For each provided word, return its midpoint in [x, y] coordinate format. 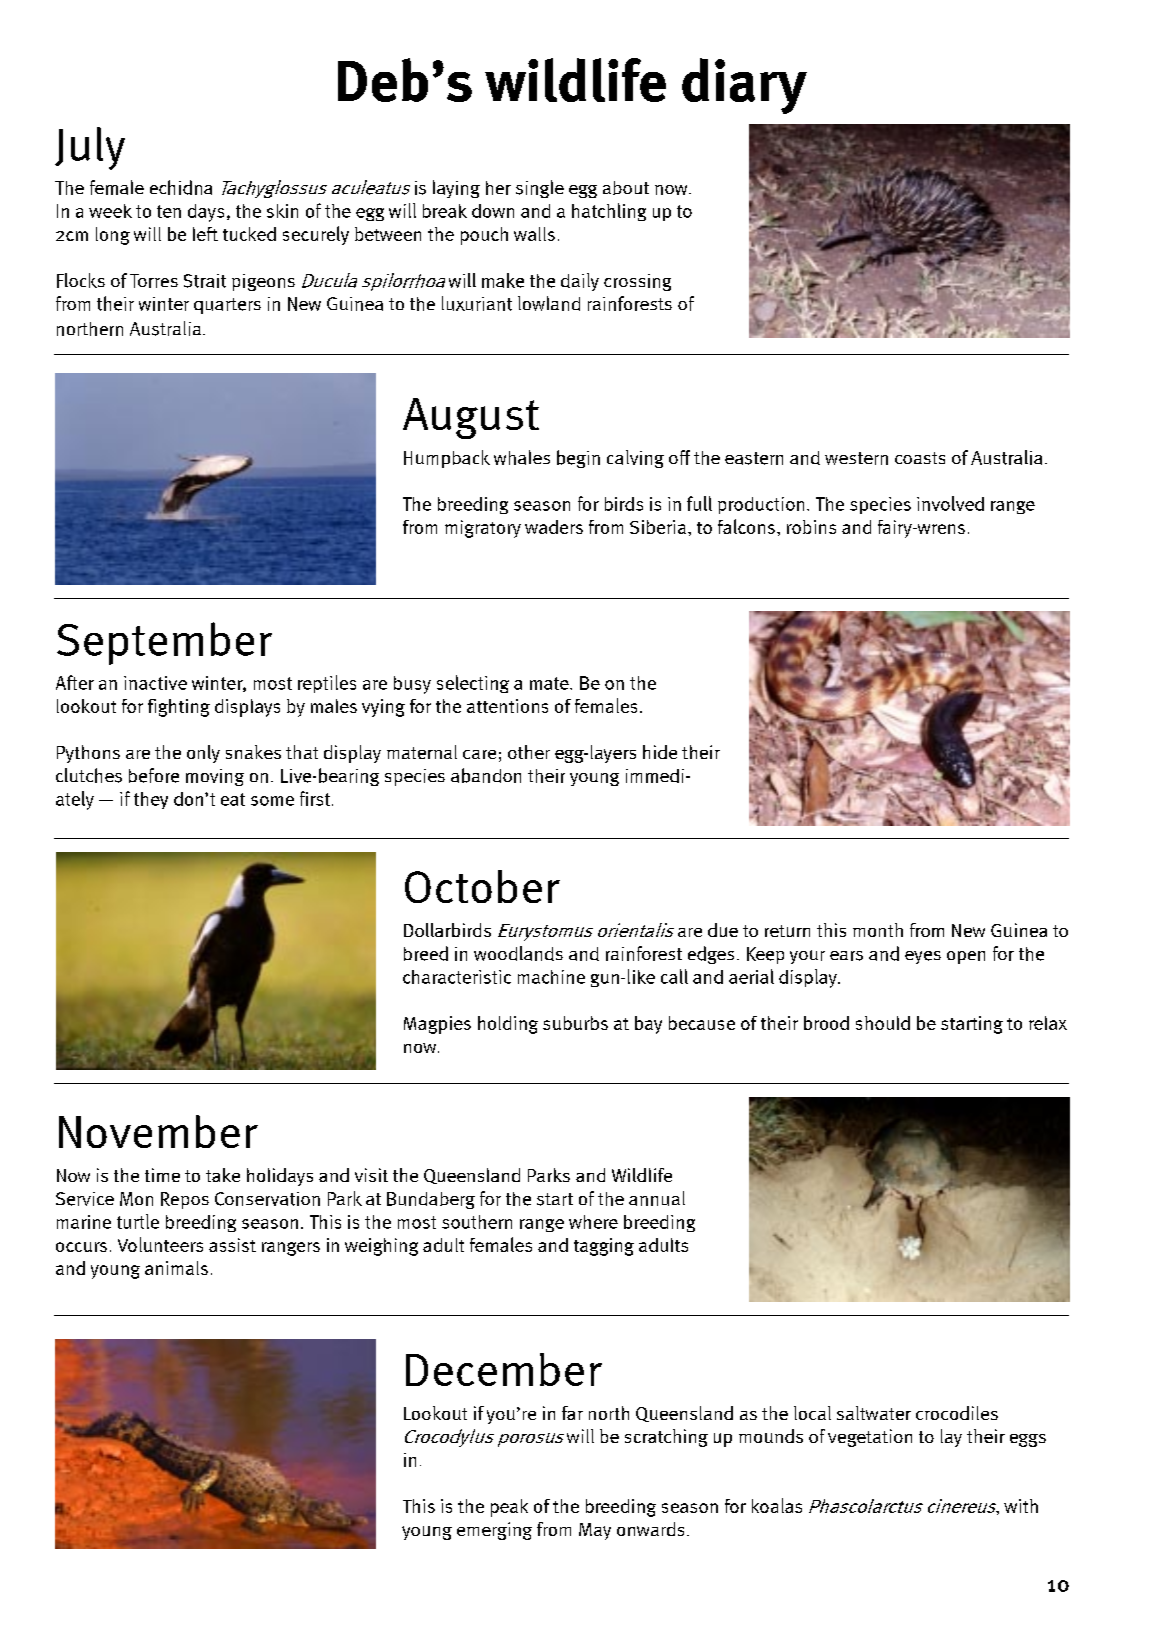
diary [744, 86]
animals [176, 1268]
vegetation [870, 1438]
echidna [181, 187]
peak [509, 1508]
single [540, 189]
